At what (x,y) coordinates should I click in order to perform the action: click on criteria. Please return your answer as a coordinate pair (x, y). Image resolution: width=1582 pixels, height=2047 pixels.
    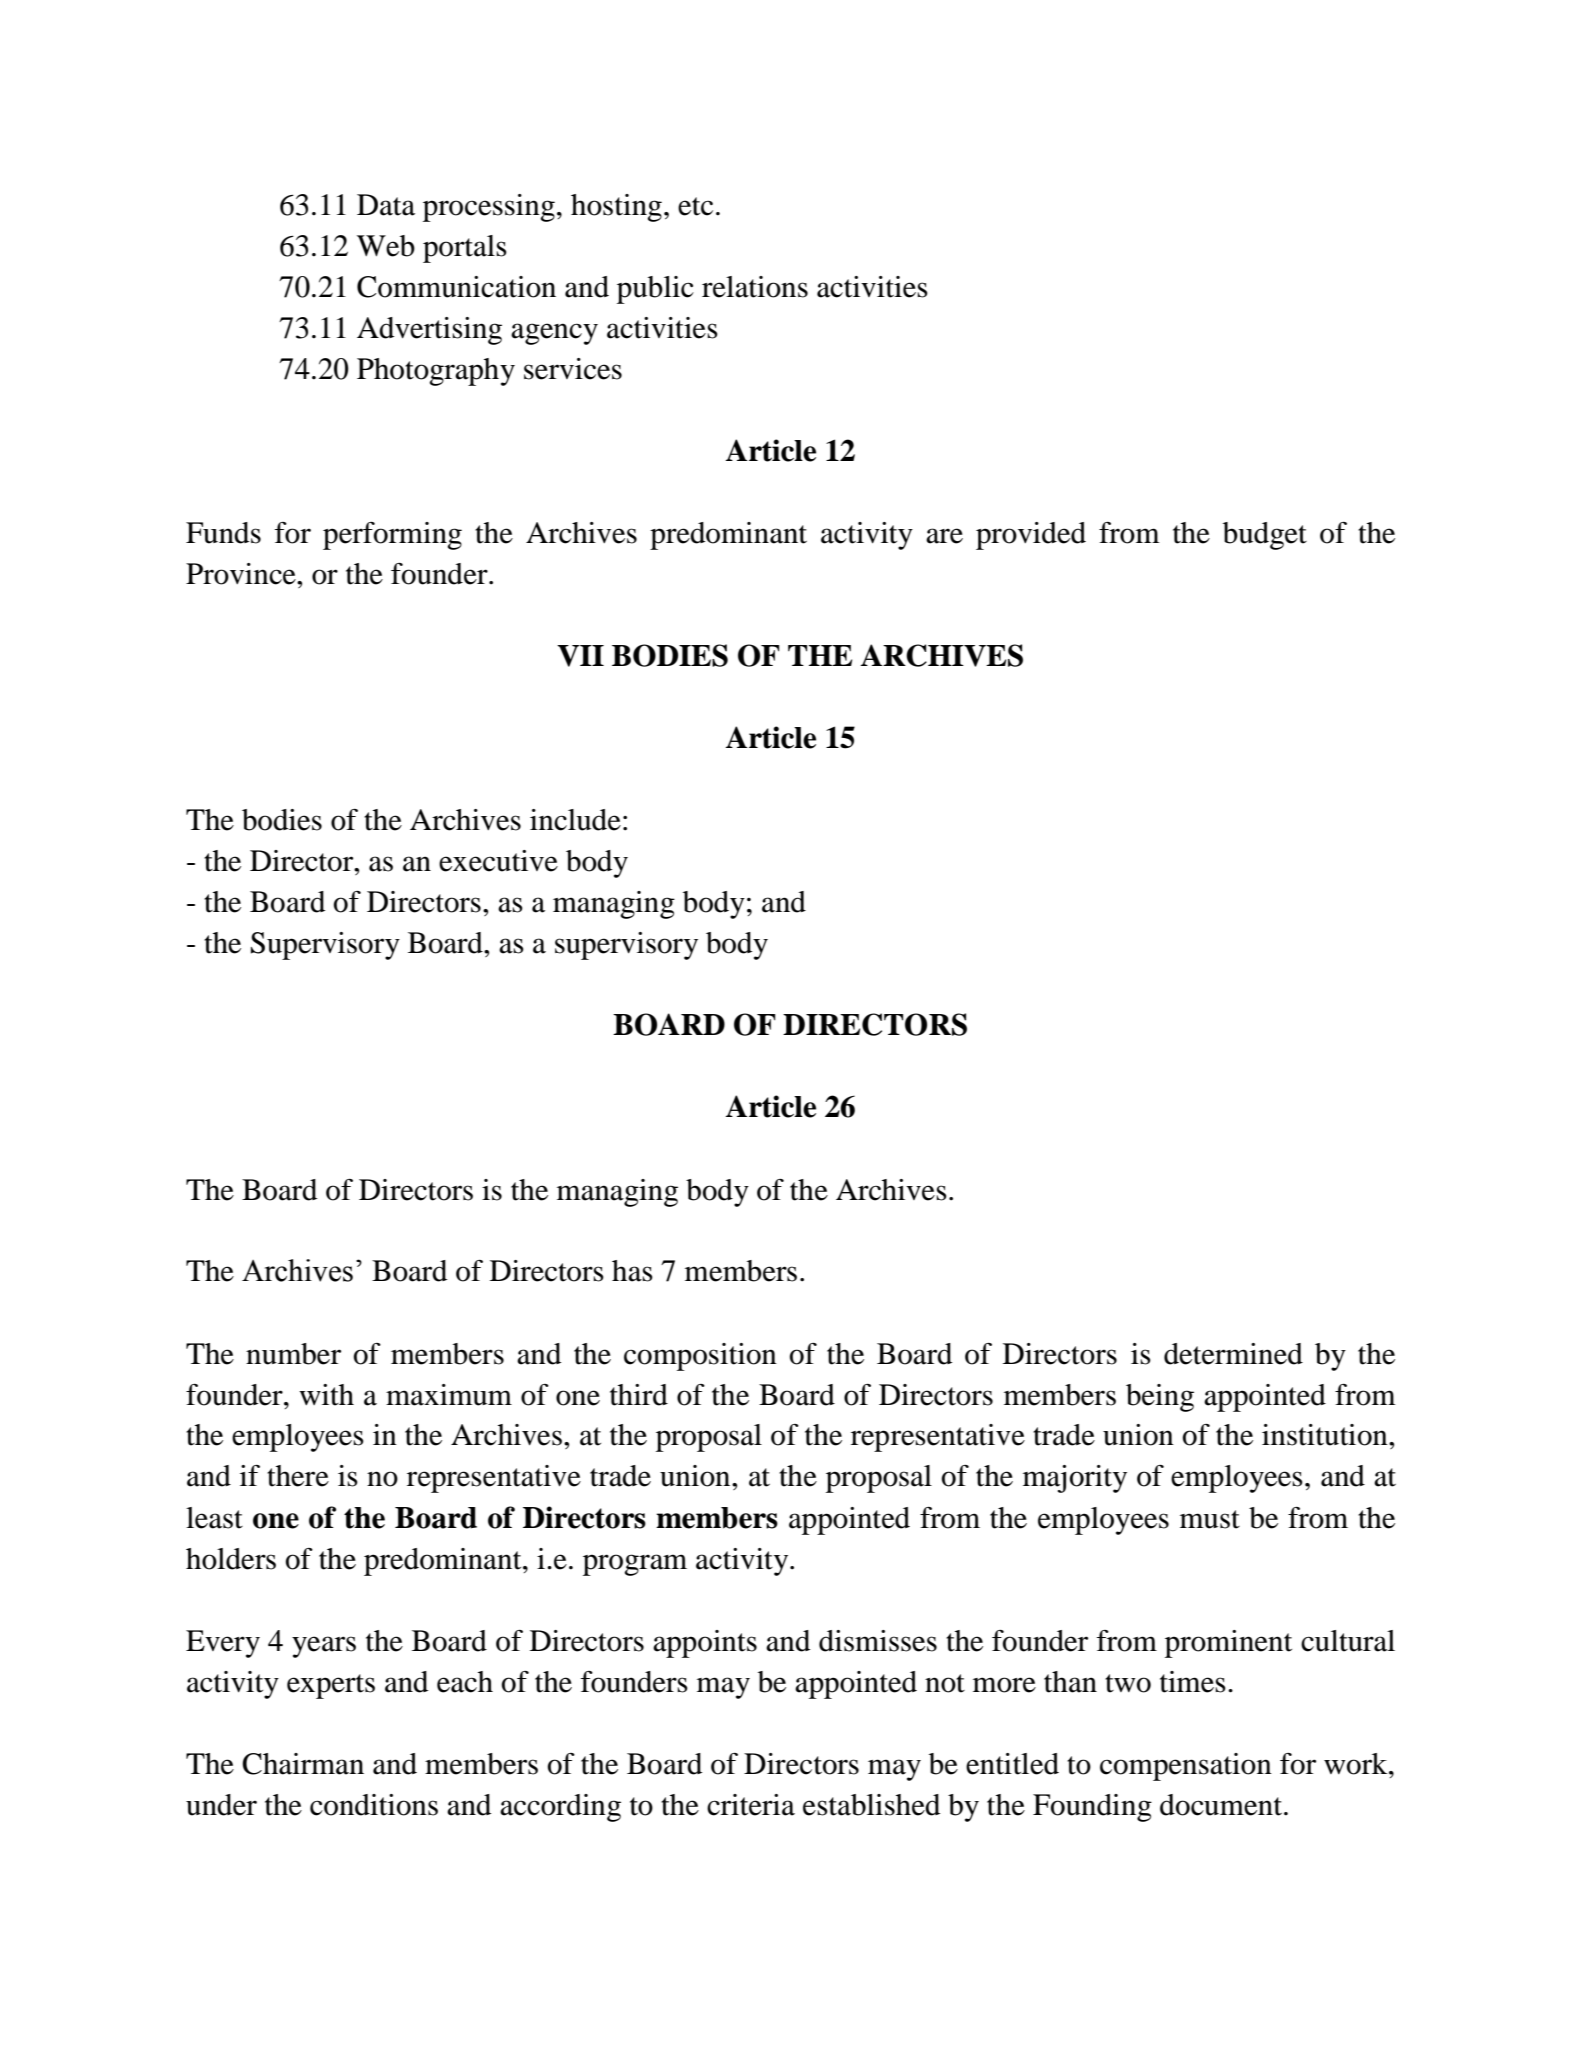
    Looking at the image, I should click on (751, 1805).
